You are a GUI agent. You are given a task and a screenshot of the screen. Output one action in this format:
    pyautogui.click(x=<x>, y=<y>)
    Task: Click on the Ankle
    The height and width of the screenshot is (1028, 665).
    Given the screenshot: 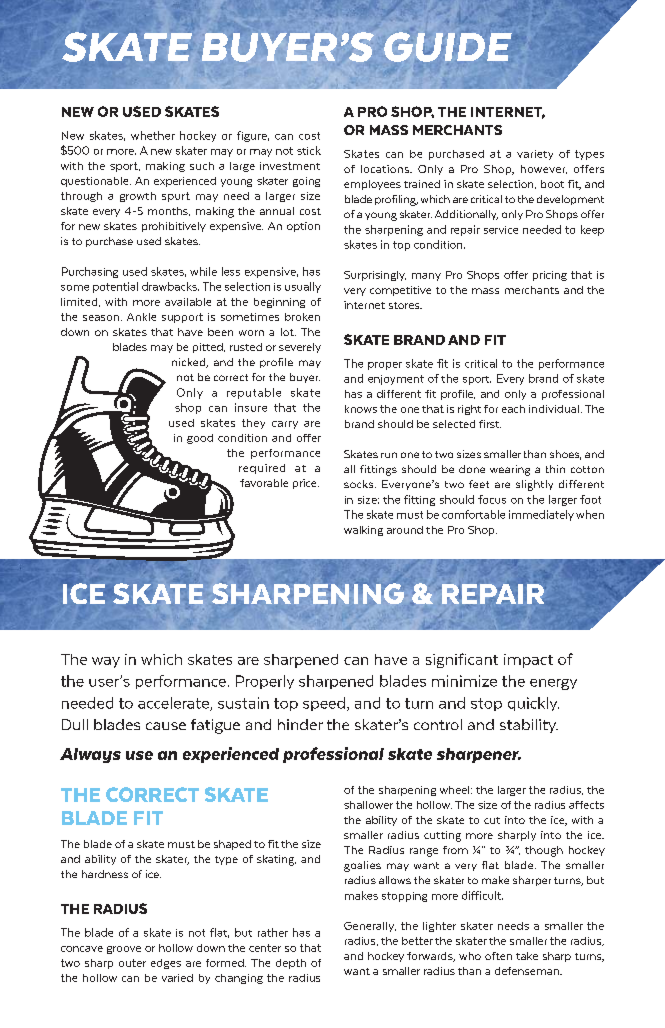 What is the action you would take?
    pyautogui.click(x=141, y=317)
